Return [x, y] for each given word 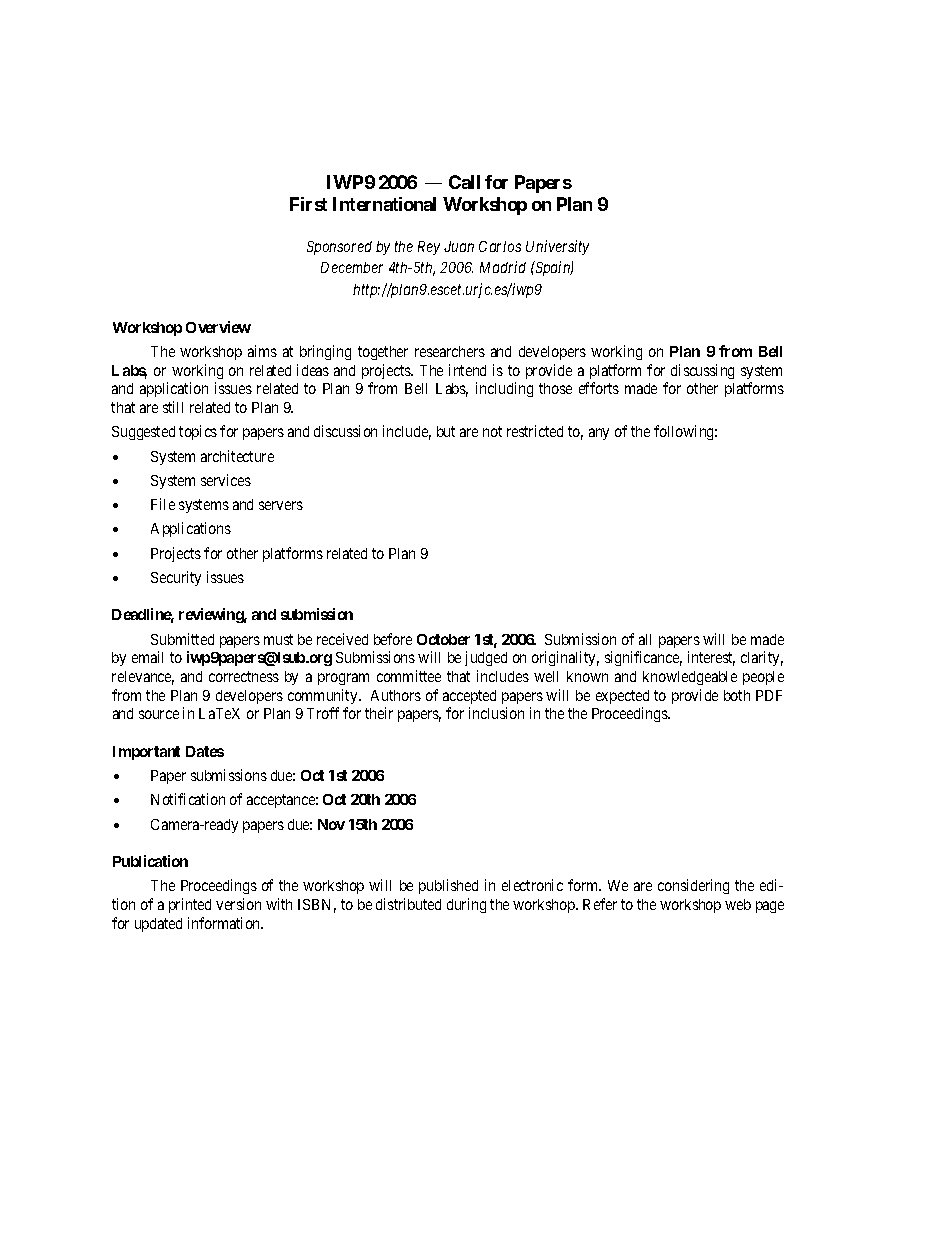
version [238, 904]
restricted [535, 431]
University [557, 247]
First [308, 204]
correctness [244, 676]
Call [464, 182]
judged [486, 658]
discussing [702, 371]
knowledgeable [690, 678]
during [466, 905]
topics [198, 432]
